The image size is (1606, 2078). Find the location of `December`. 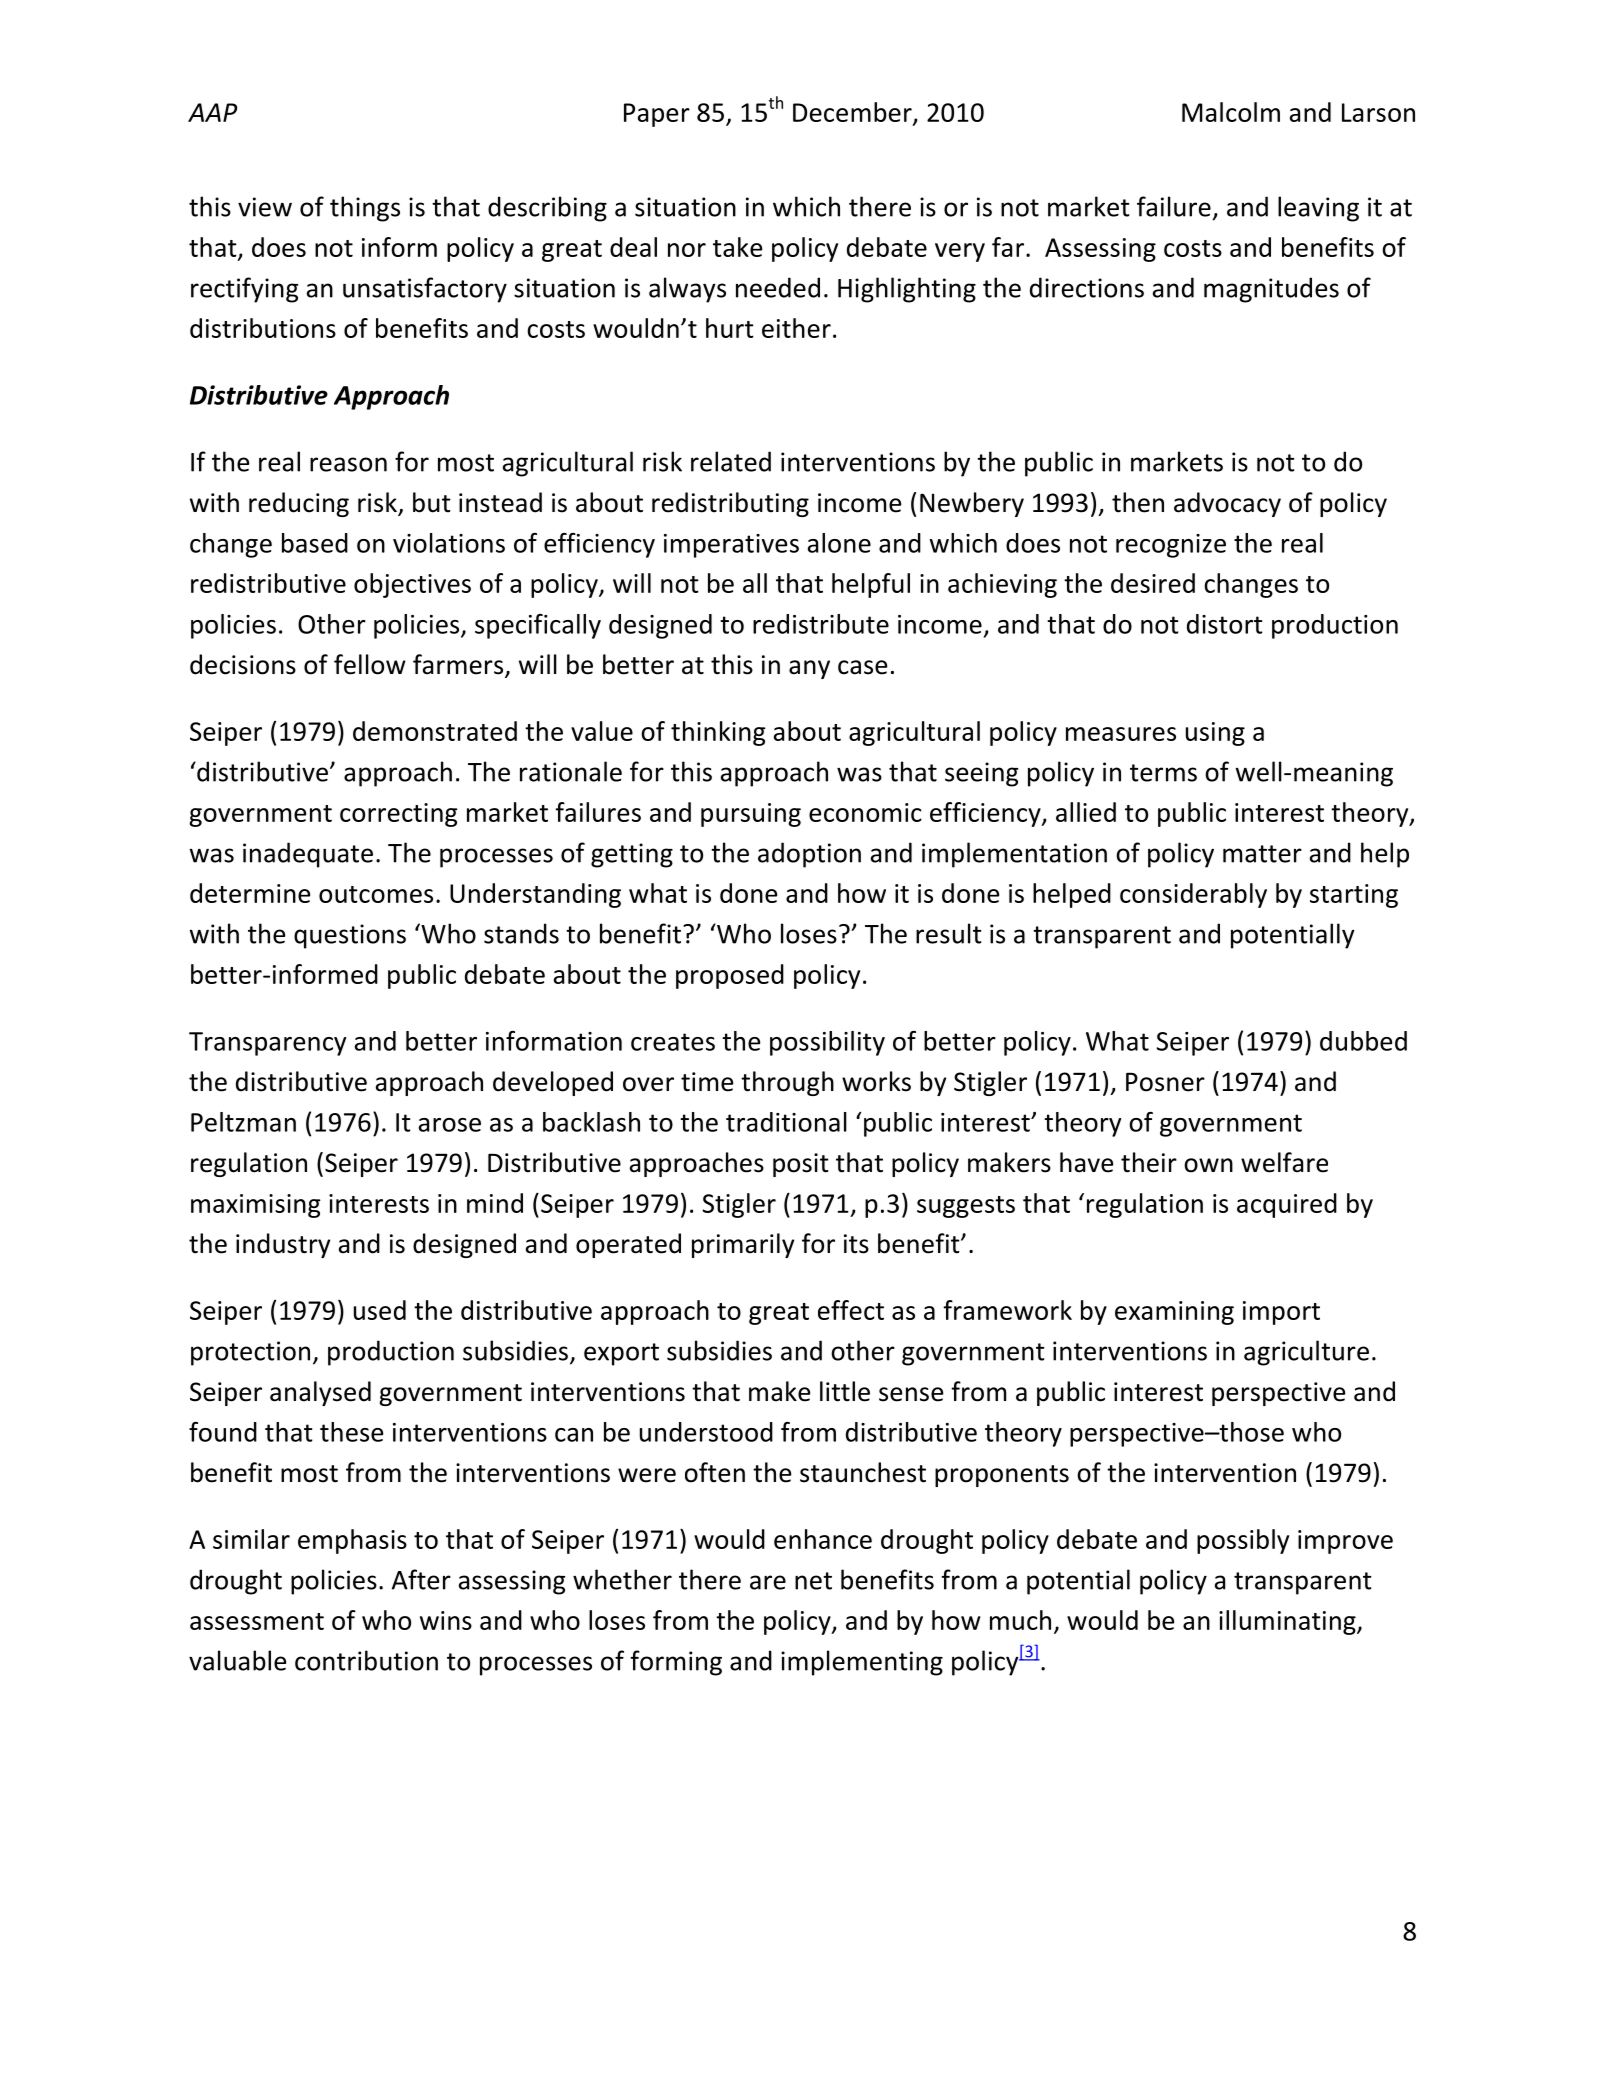

December is located at coordinates (853, 113).
